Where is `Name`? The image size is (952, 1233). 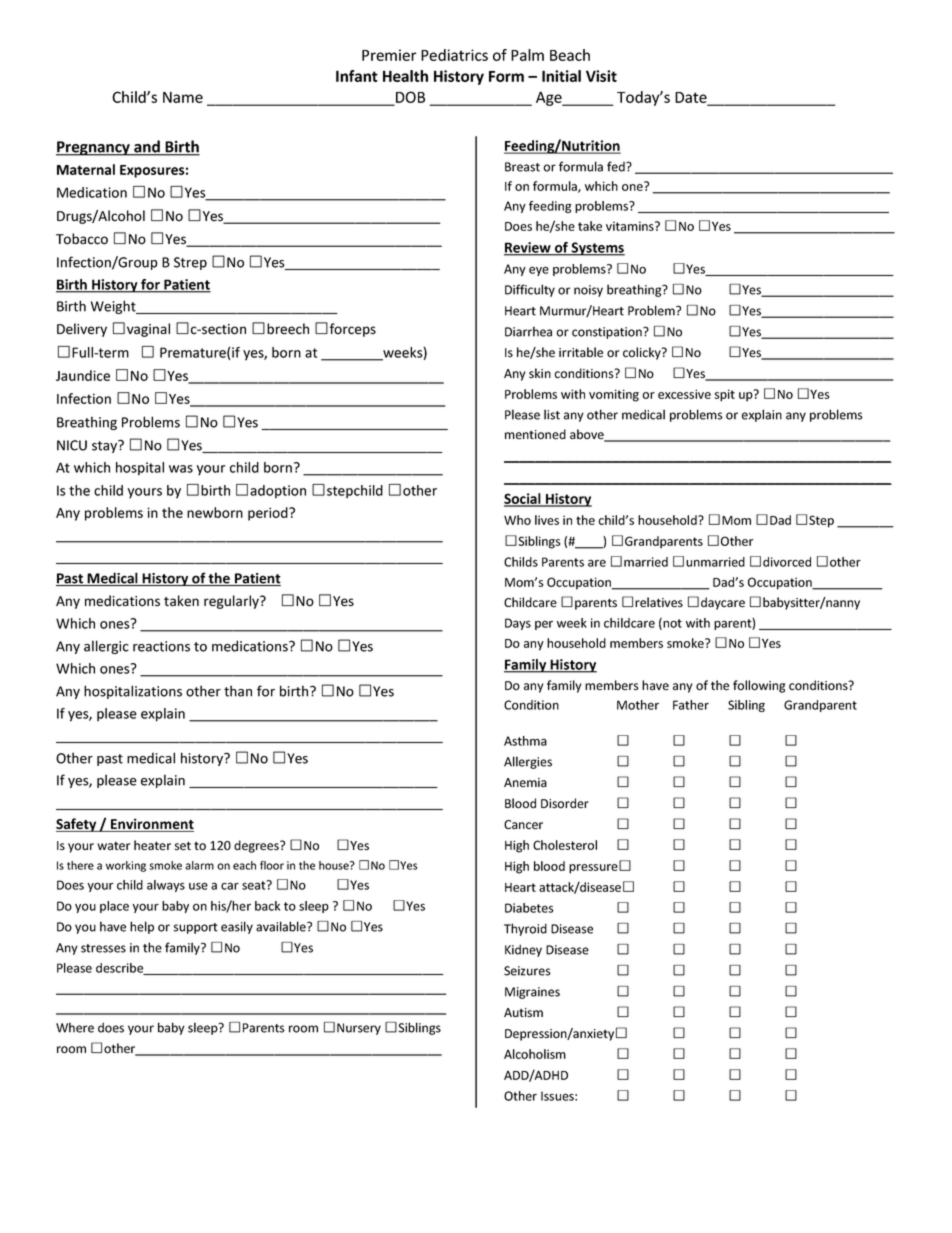 Name is located at coordinates (183, 97).
